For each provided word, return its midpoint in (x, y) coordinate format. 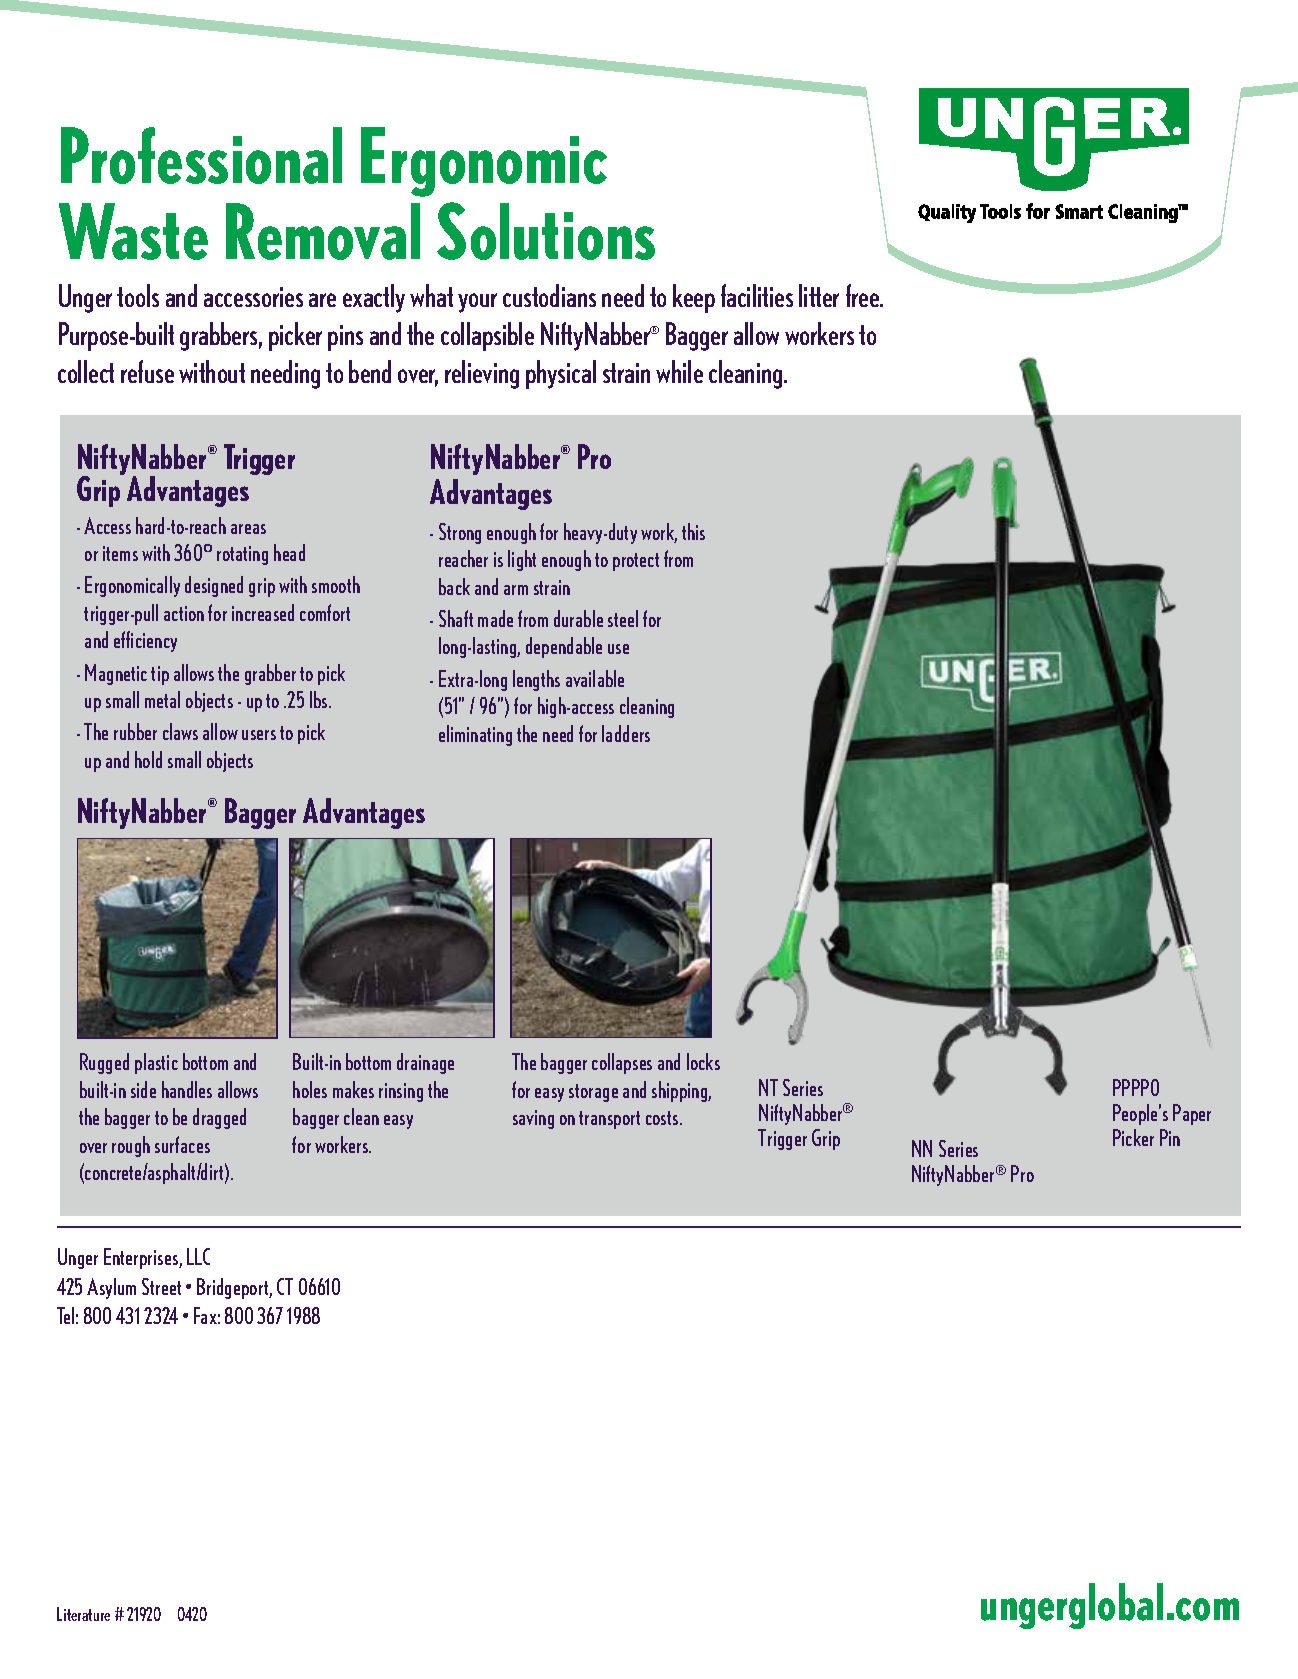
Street (161, 1286)
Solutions (546, 231)
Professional (201, 155)
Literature (83, 1614)
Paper (1192, 1114)
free (864, 295)
